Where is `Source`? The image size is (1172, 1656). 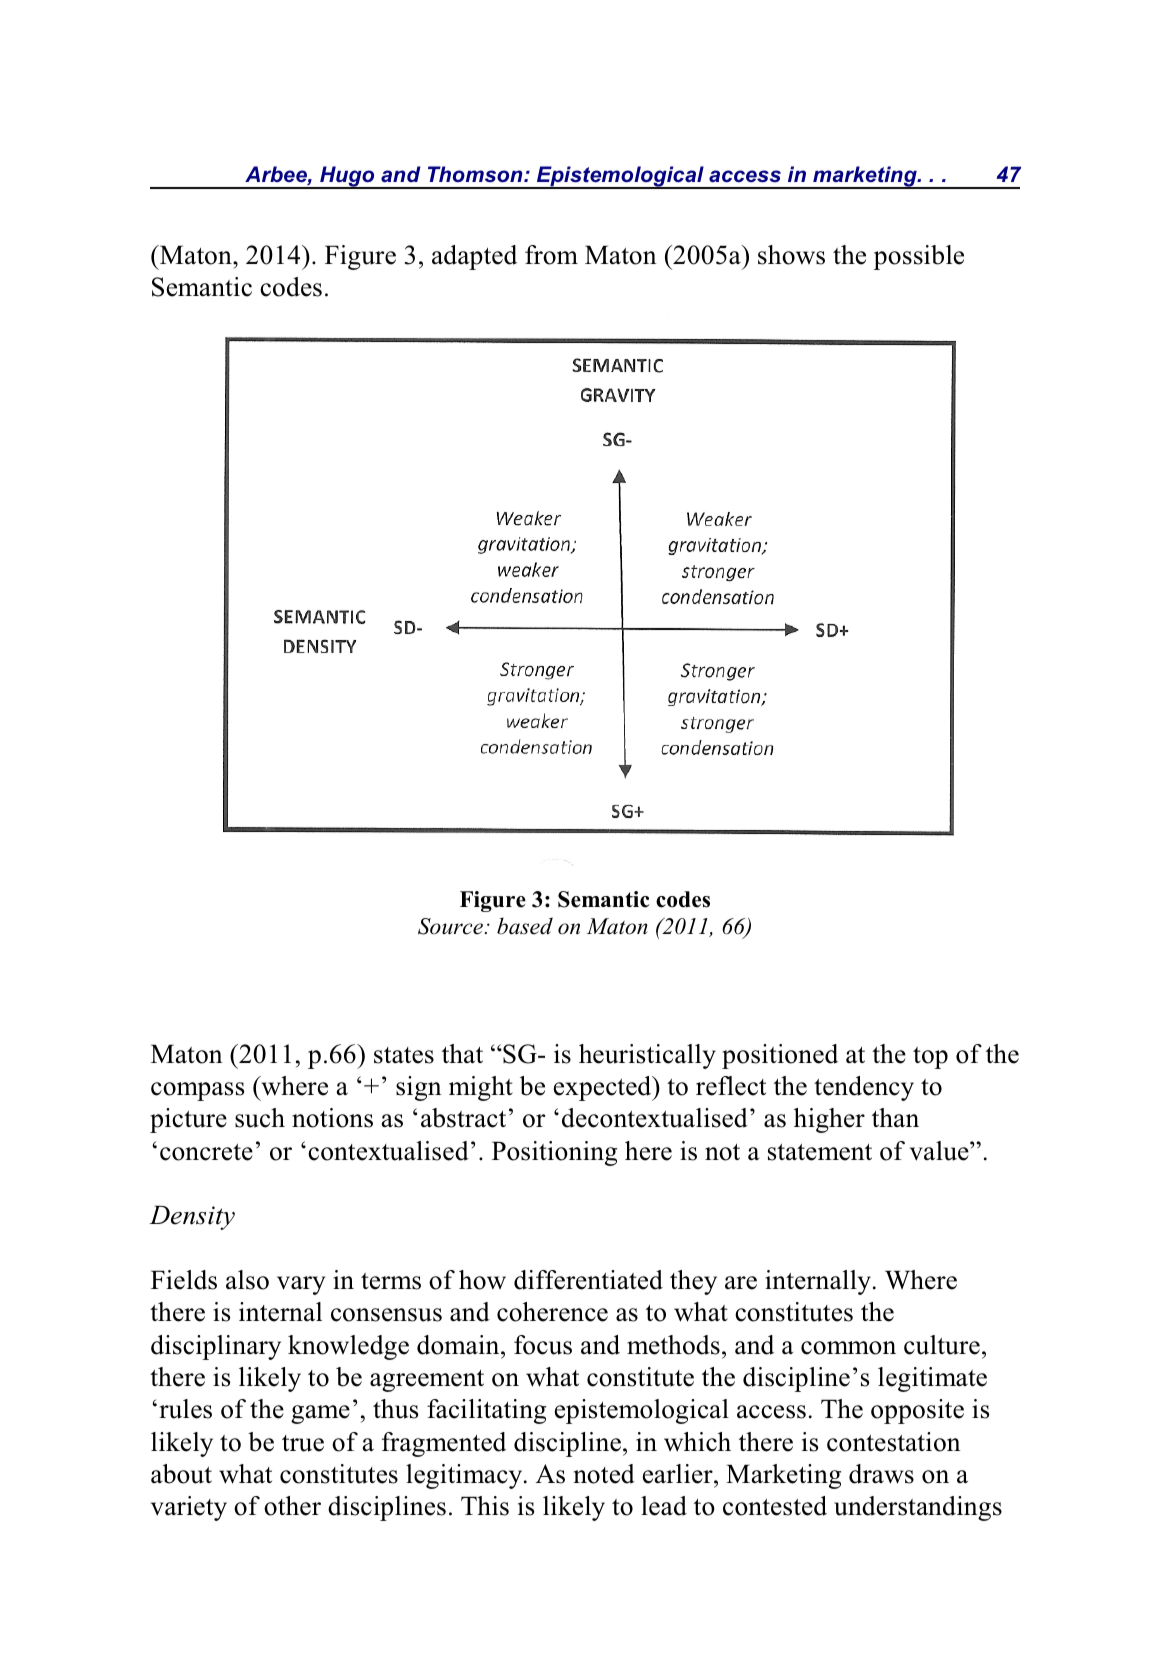
Source is located at coordinates (452, 926).
